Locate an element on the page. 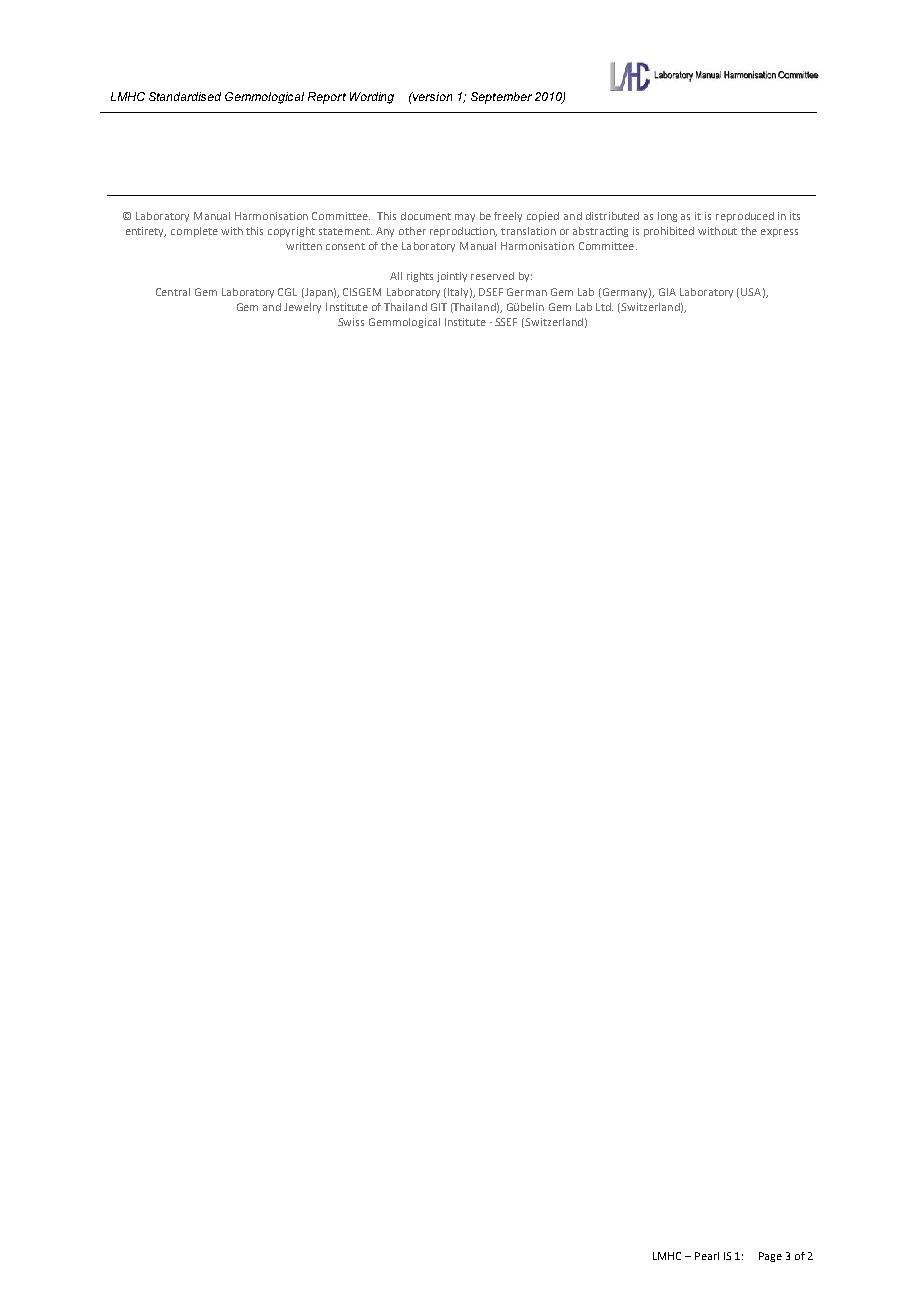  Central is located at coordinates (173, 292).
